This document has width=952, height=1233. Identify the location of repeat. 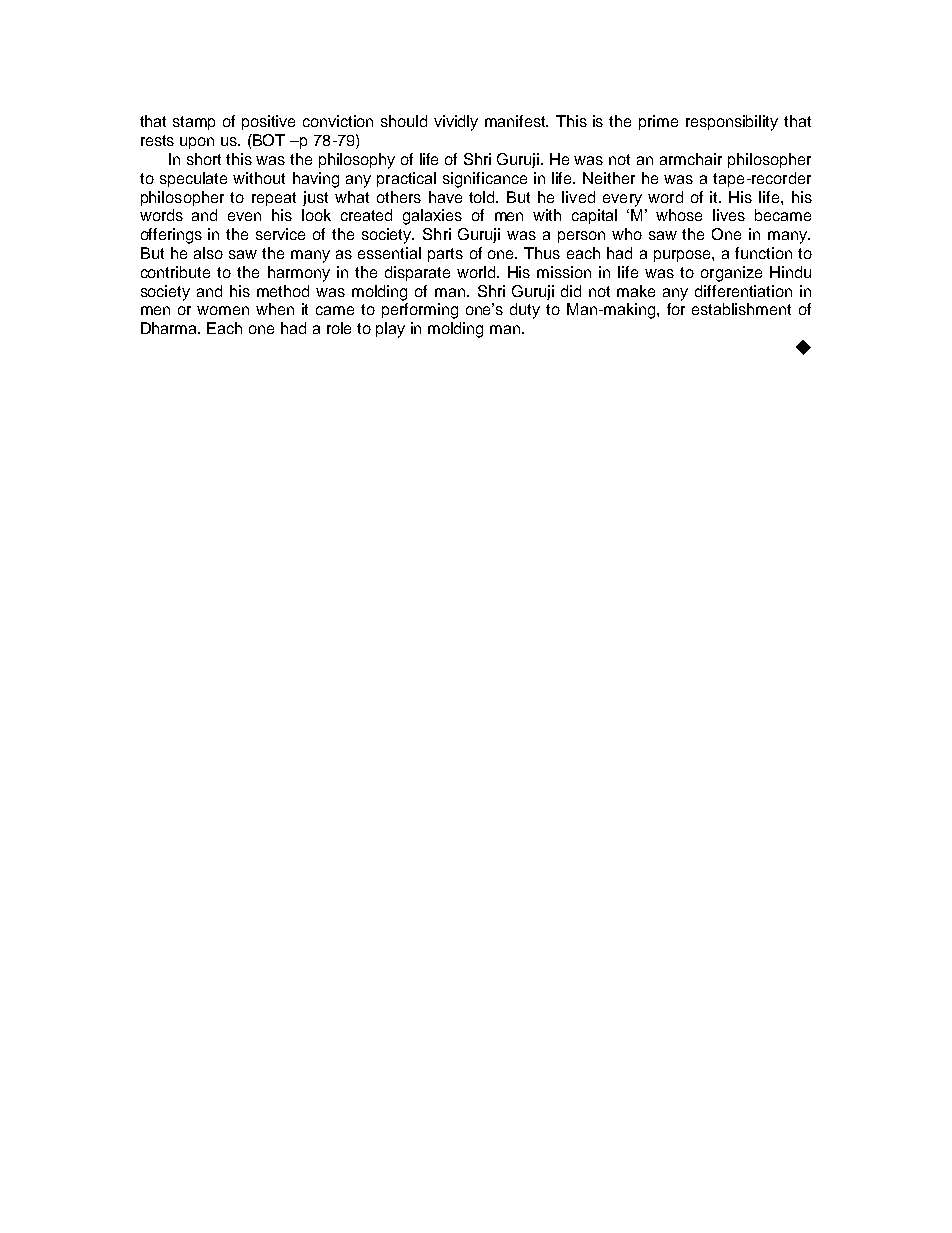
(274, 199).
